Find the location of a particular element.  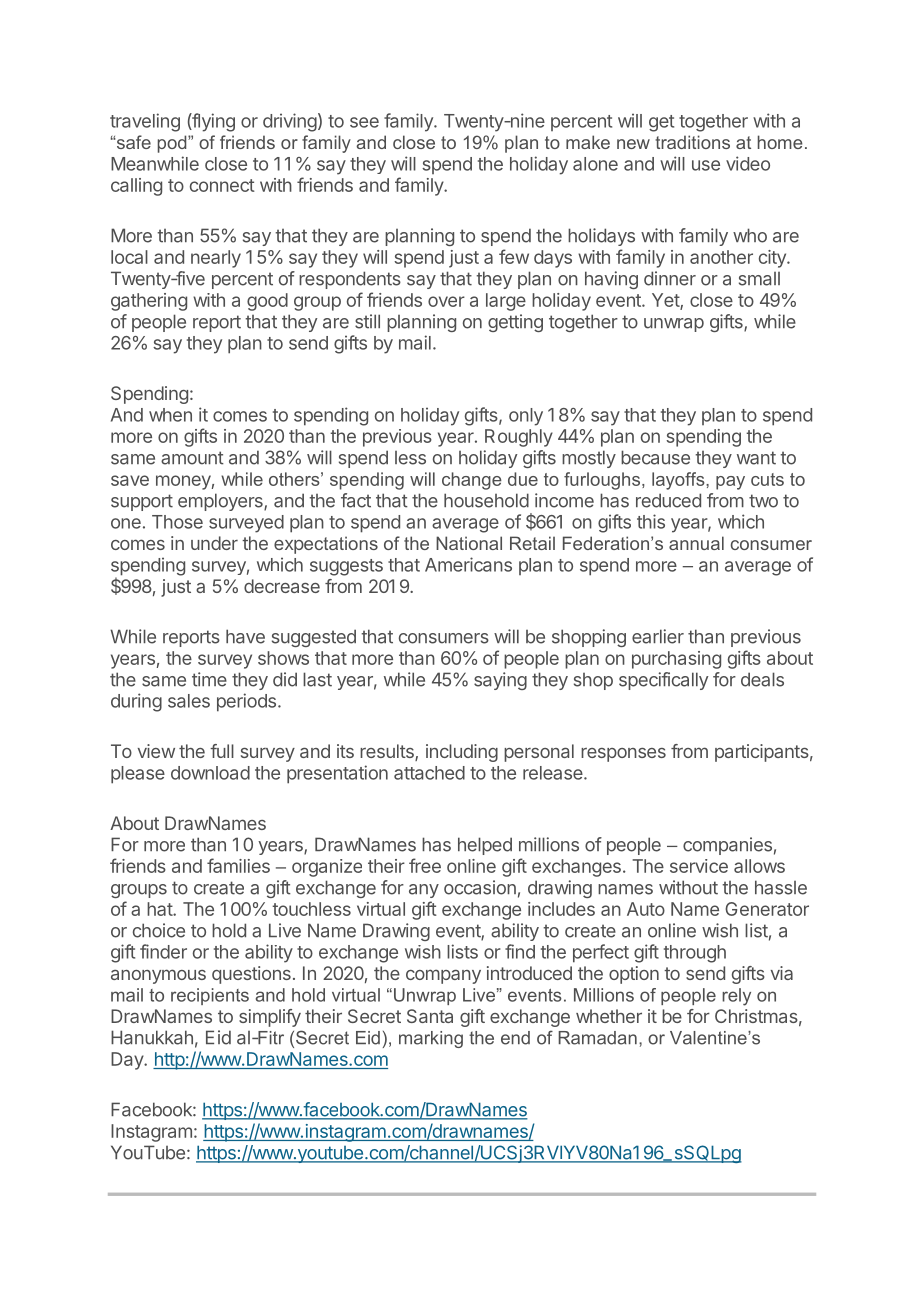

amount is located at coordinates (192, 458).
